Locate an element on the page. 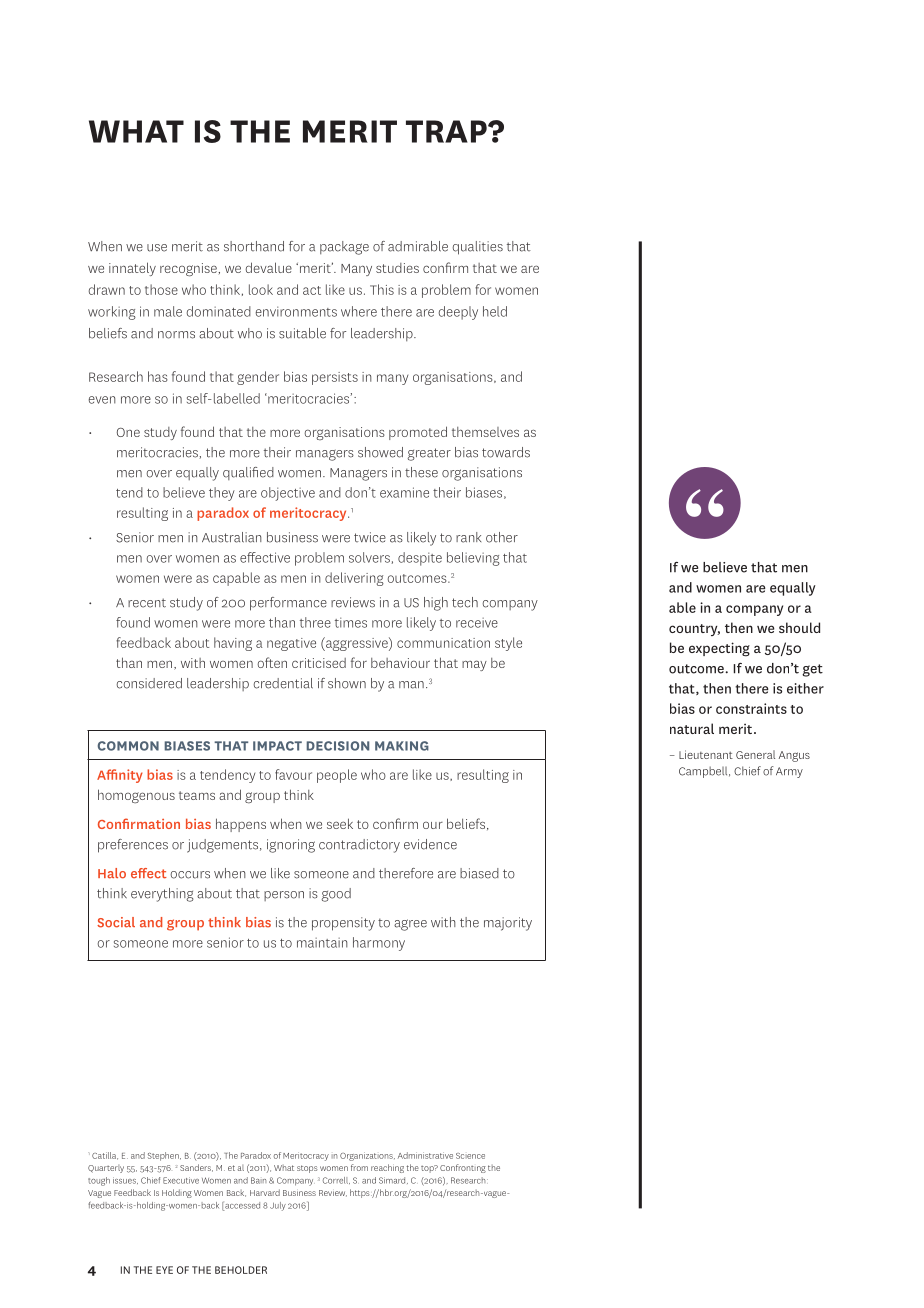 This image has height=1308, width=924. rank is located at coordinates (468, 537).
